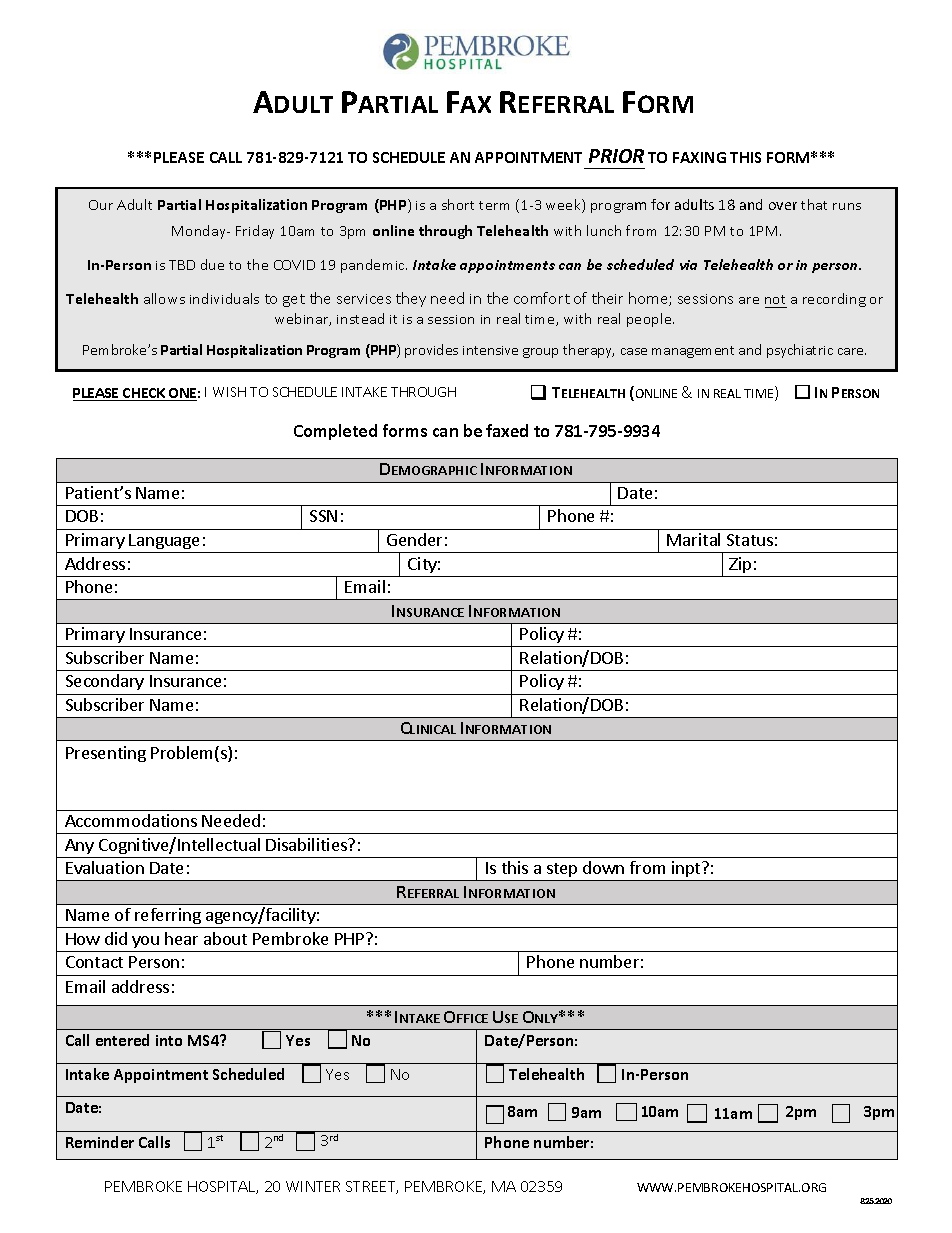 The height and width of the image is (1233, 952). I want to click on Language, so click(164, 541).
